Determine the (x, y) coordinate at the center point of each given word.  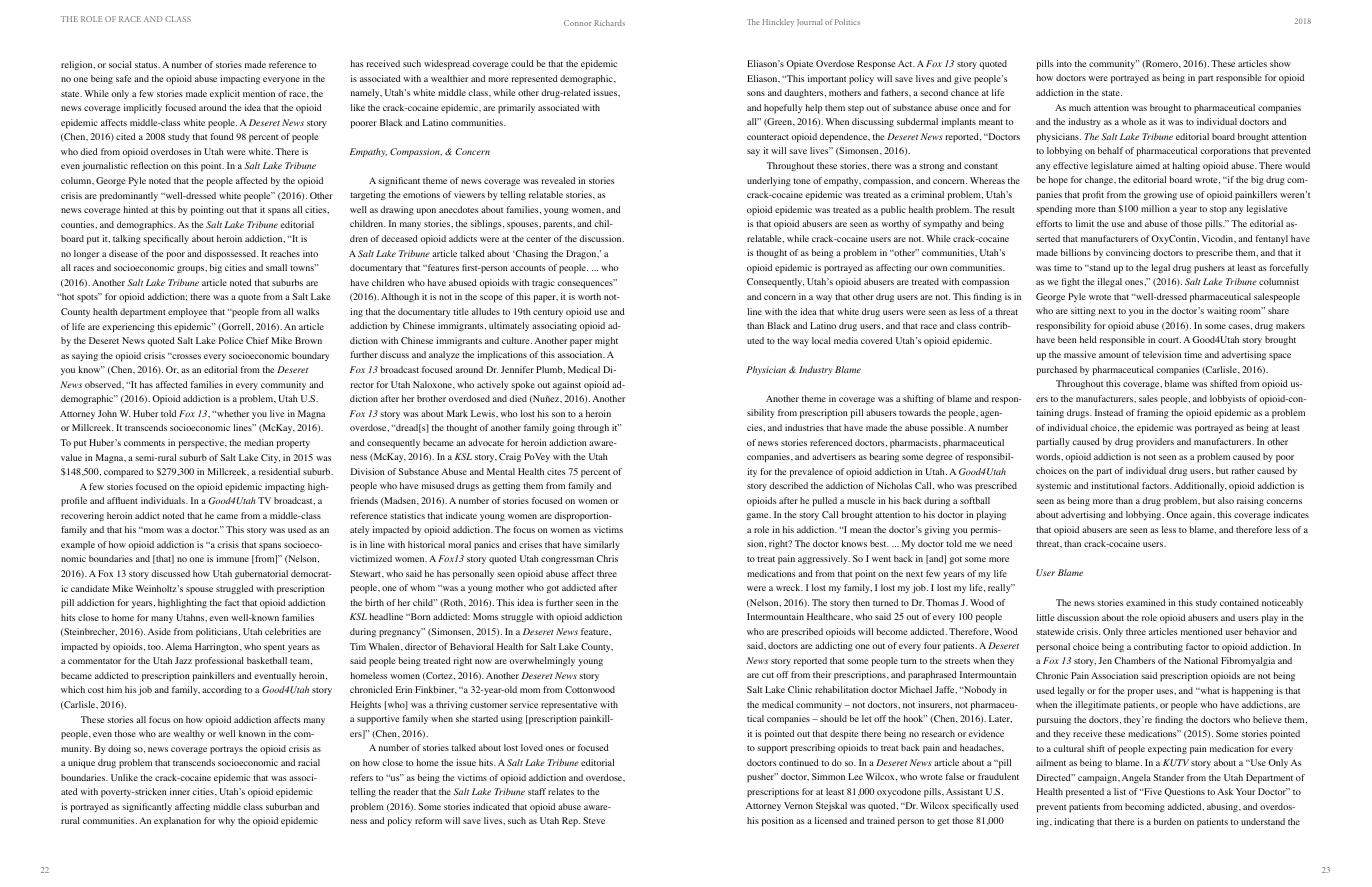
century (548, 313)
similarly (602, 545)
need (1003, 543)
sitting (1083, 311)
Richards (609, 23)
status (147, 65)
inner (180, 791)
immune (232, 558)
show (1280, 63)
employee (187, 312)
